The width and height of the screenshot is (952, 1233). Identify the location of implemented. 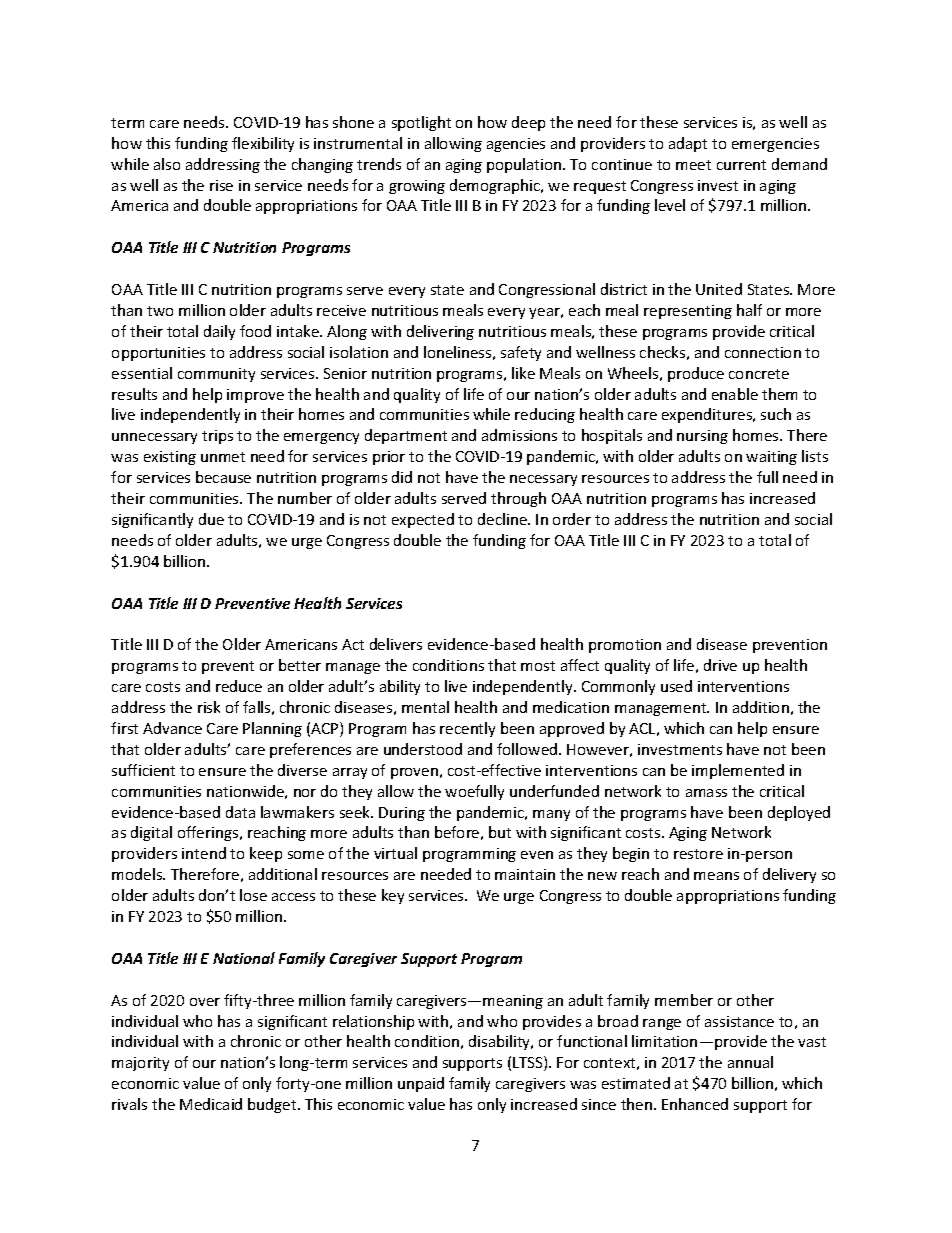
(738, 771).
